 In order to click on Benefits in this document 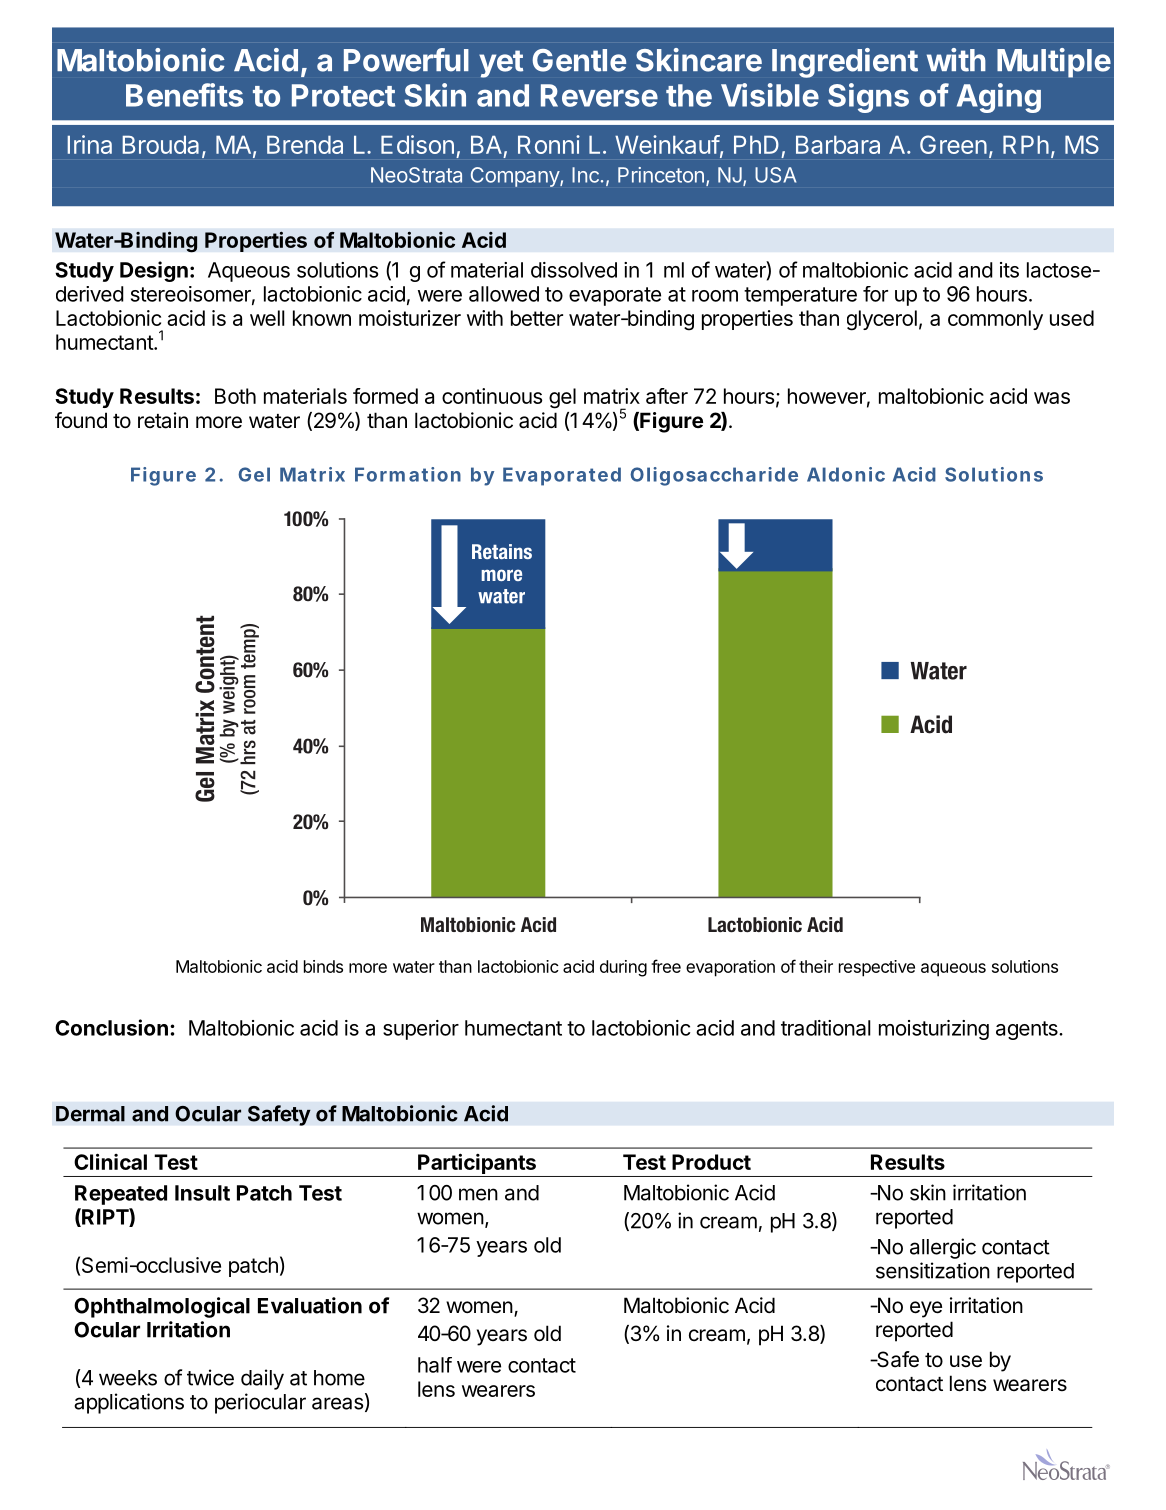, I will do `click(184, 95)`.
